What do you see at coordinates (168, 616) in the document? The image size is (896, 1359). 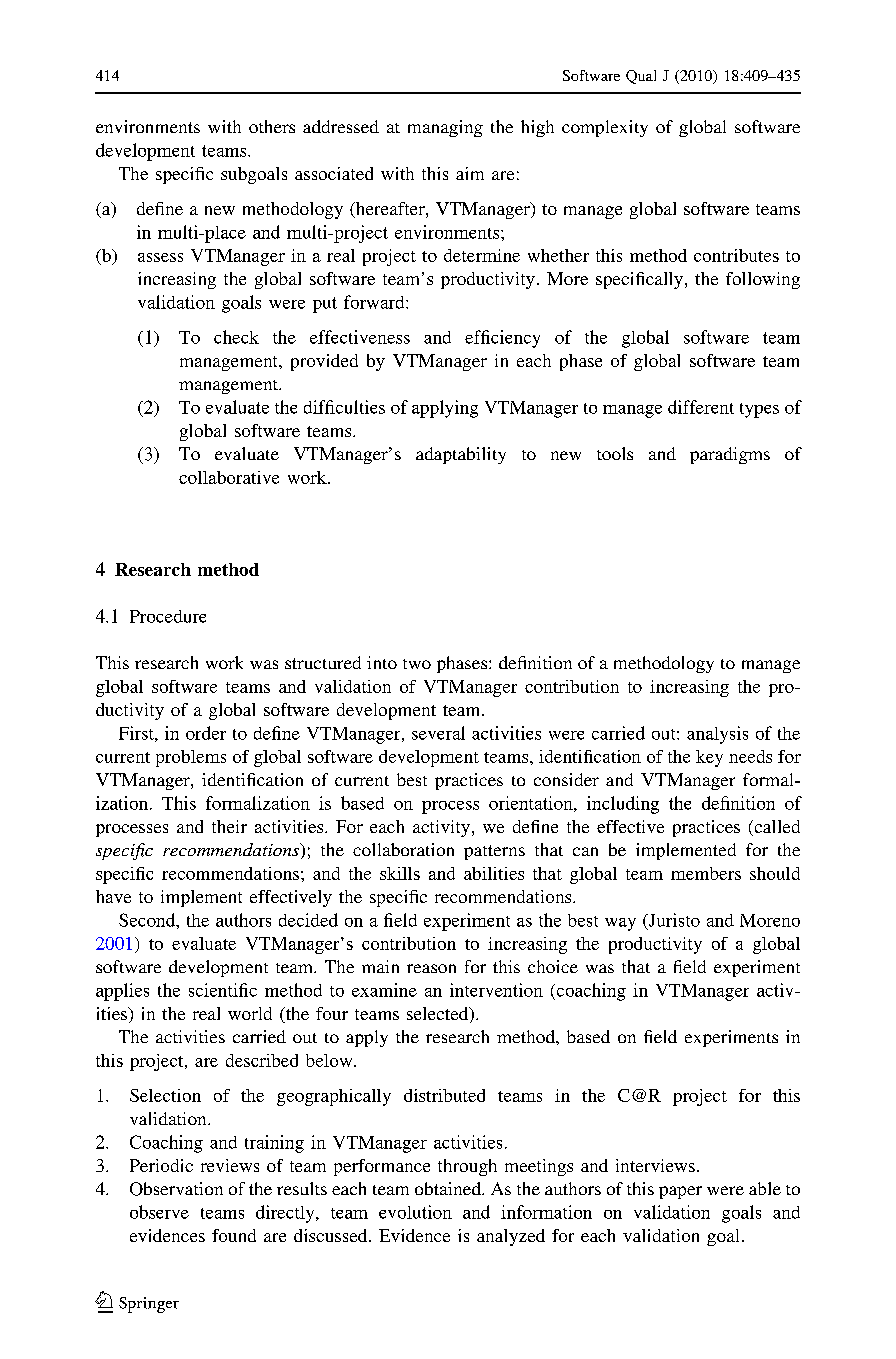 I see `Procedure` at bounding box center [168, 616].
